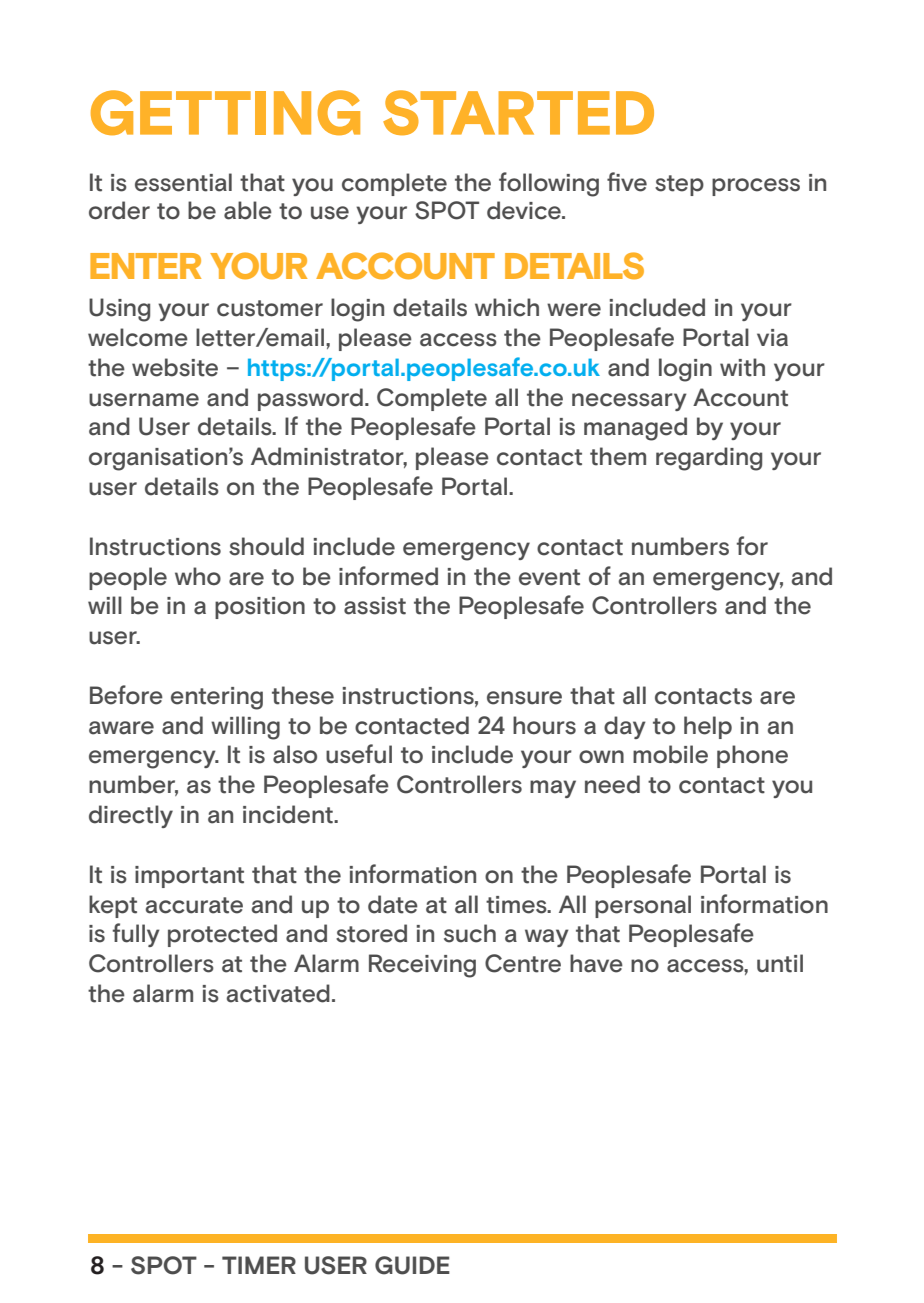  I want to click on personal, so click(643, 906).
